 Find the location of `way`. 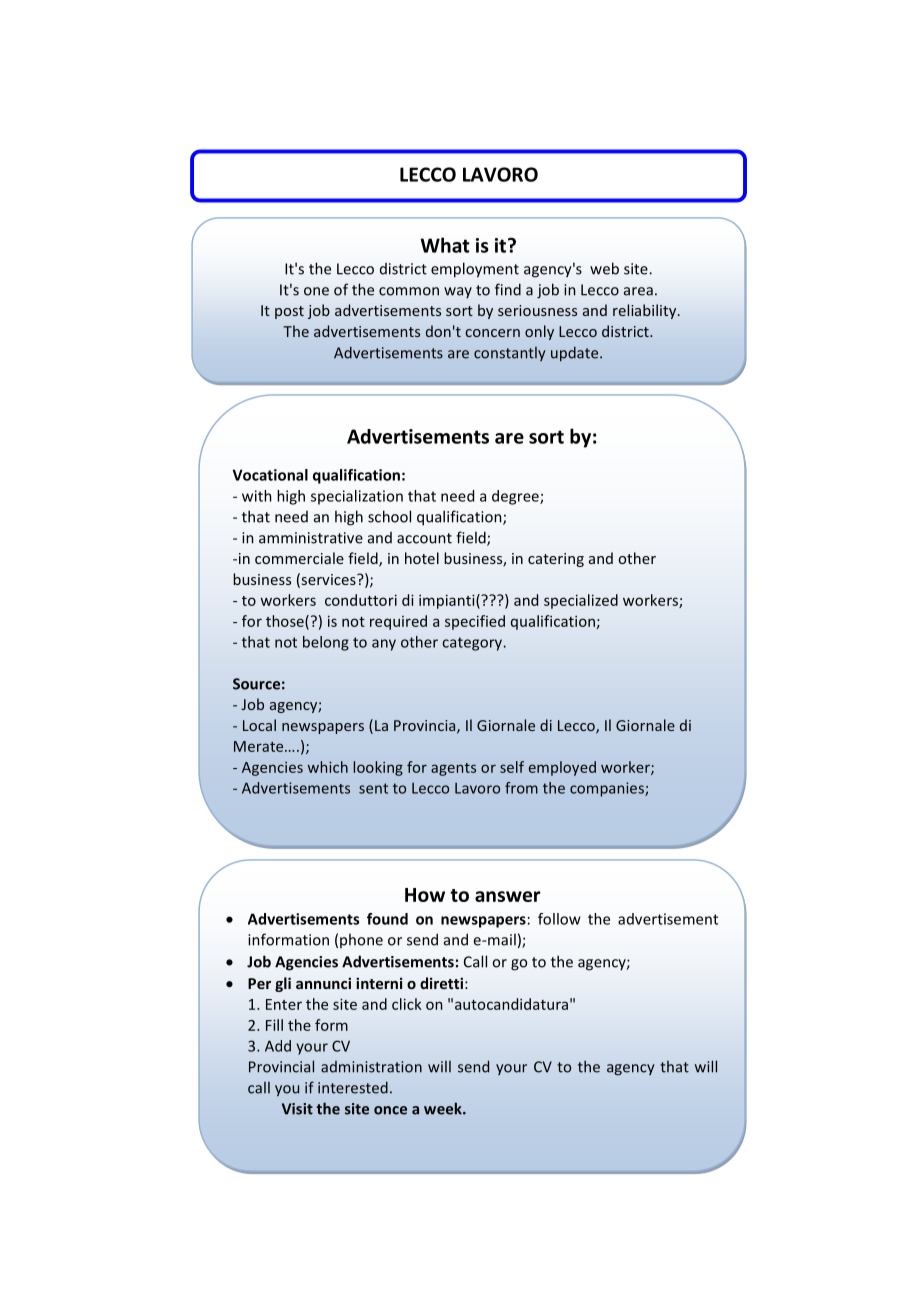

way is located at coordinates (458, 292).
